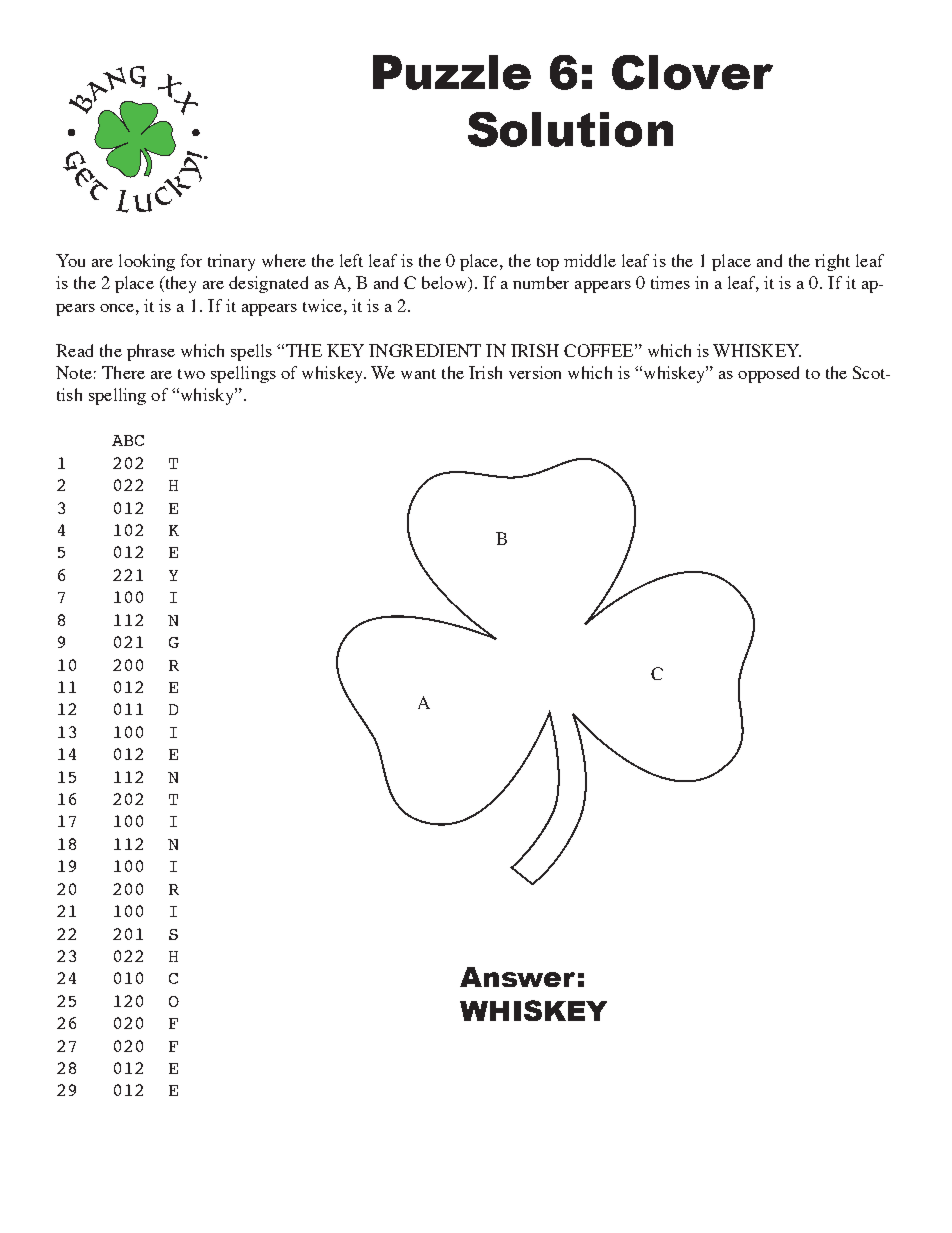 The height and width of the page is (1233, 952). What do you see at coordinates (832, 262) in the page?
I see `right` at bounding box center [832, 262].
